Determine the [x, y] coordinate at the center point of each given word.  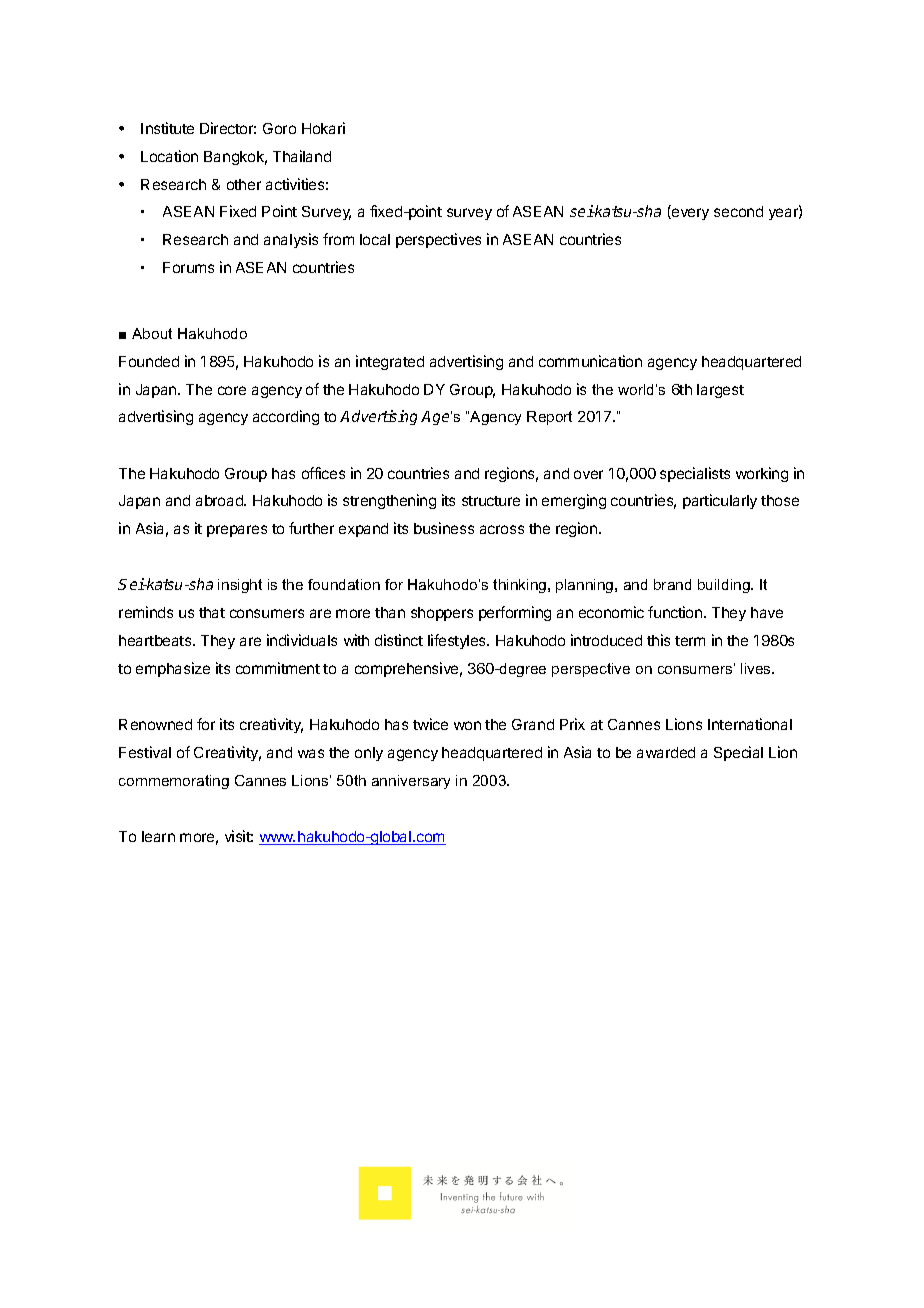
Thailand [302, 156]
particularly [720, 501]
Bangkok [235, 158]
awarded [666, 752]
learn [158, 836]
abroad [220, 500]
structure [491, 501]
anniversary [411, 782]
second [738, 211]
